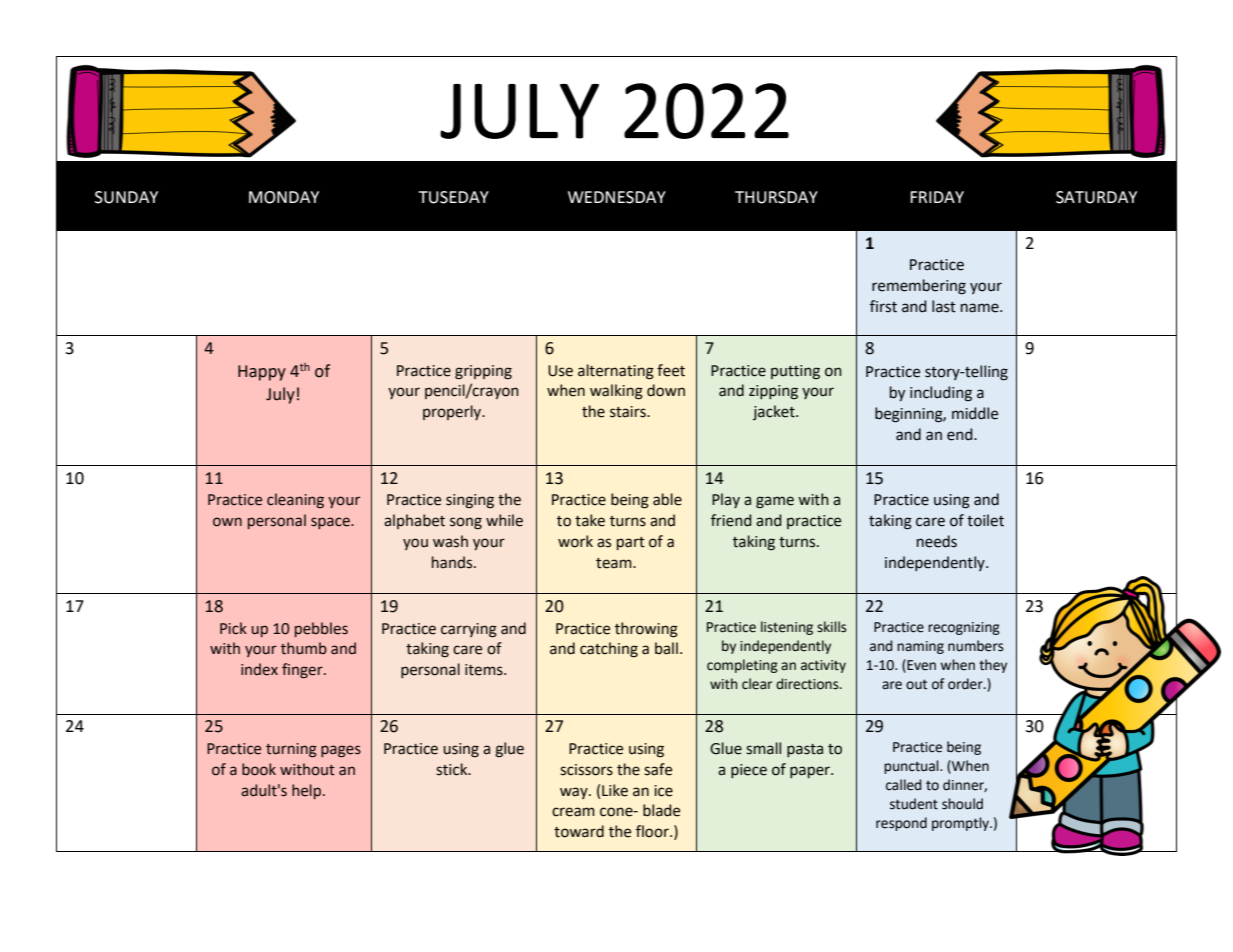 The height and width of the screenshot is (952, 1233). What do you see at coordinates (617, 197) in the screenshot?
I see `WEDNESDAY` at bounding box center [617, 197].
